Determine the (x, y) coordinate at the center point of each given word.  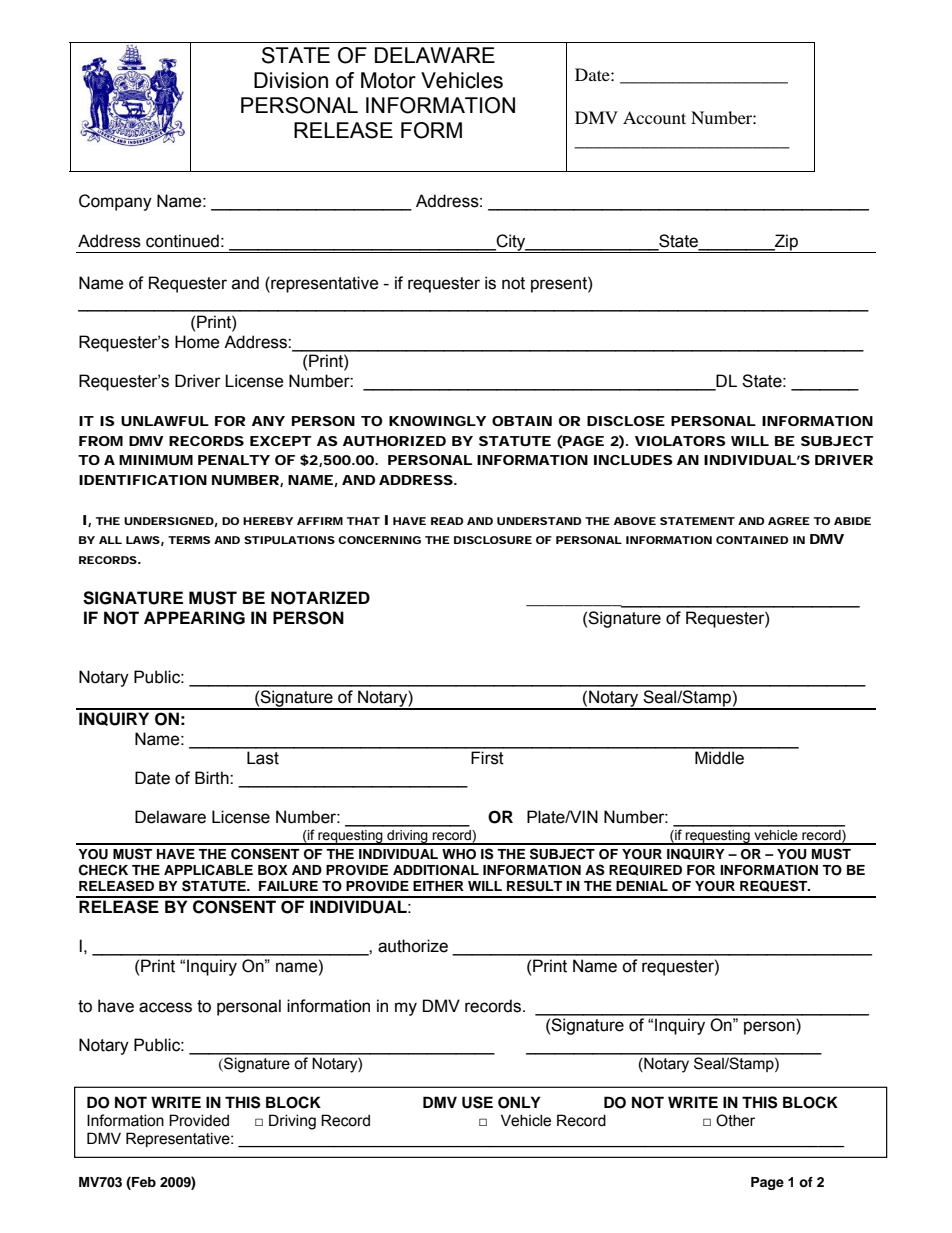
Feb (143, 1181)
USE (477, 1102)
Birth (213, 778)
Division (291, 80)
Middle (719, 758)
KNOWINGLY (437, 421)
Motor (388, 80)
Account (654, 117)
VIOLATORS (680, 441)
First (487, 758)
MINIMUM (156, 460)
